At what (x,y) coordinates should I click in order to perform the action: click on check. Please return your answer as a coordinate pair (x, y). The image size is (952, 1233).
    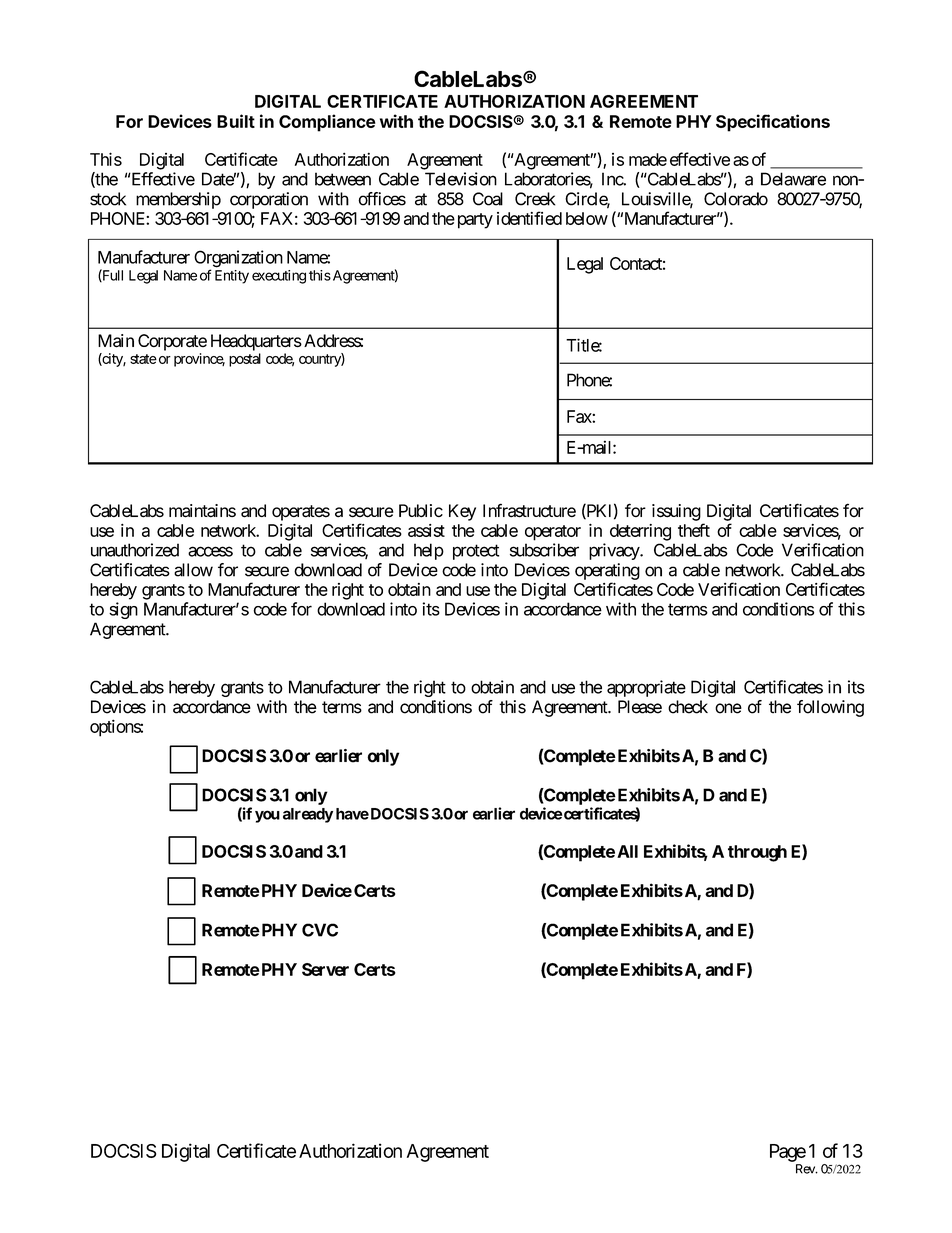
    Looking at the image, I should click on (688, 707).
